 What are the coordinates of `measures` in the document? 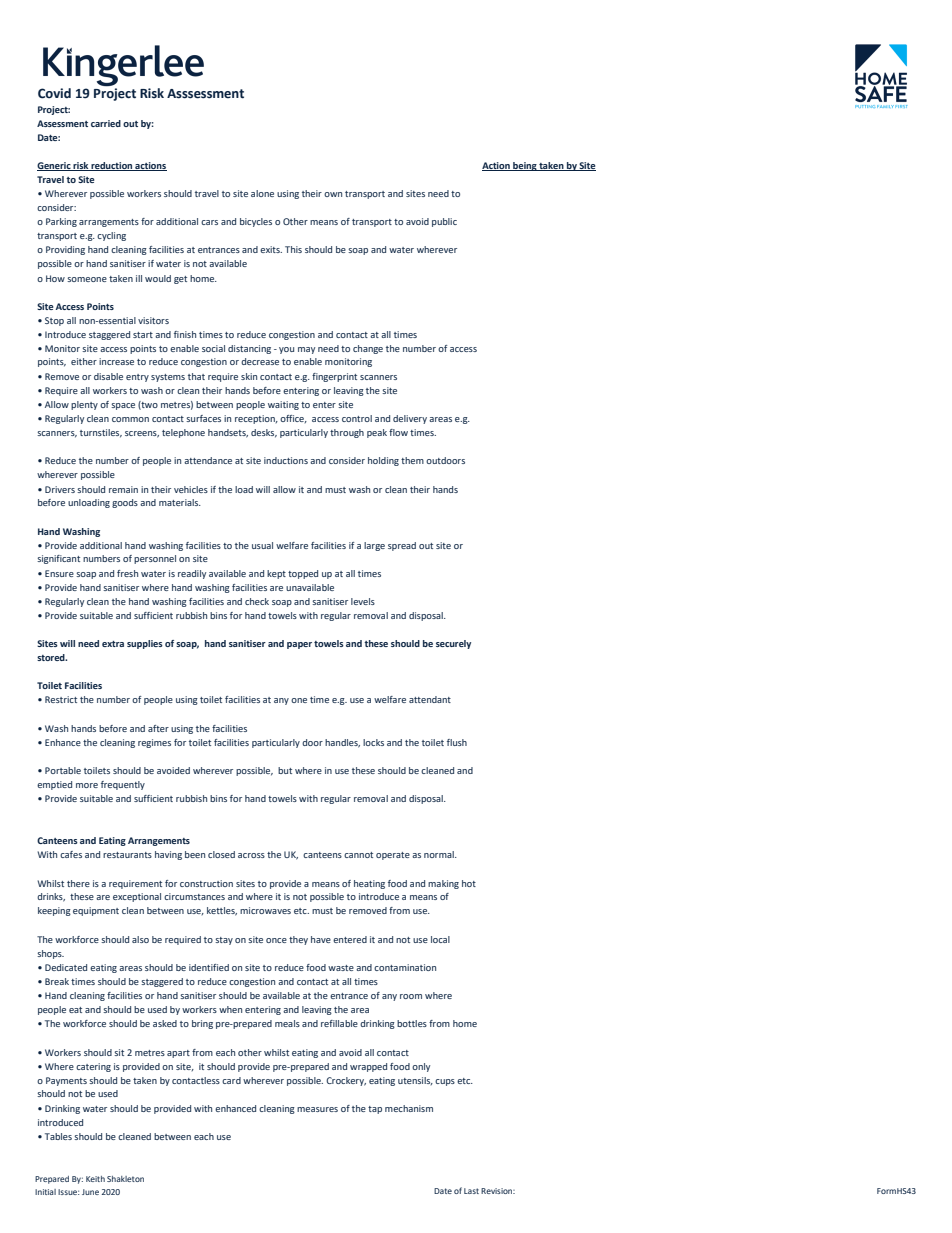 It's located at (317, 1109).
